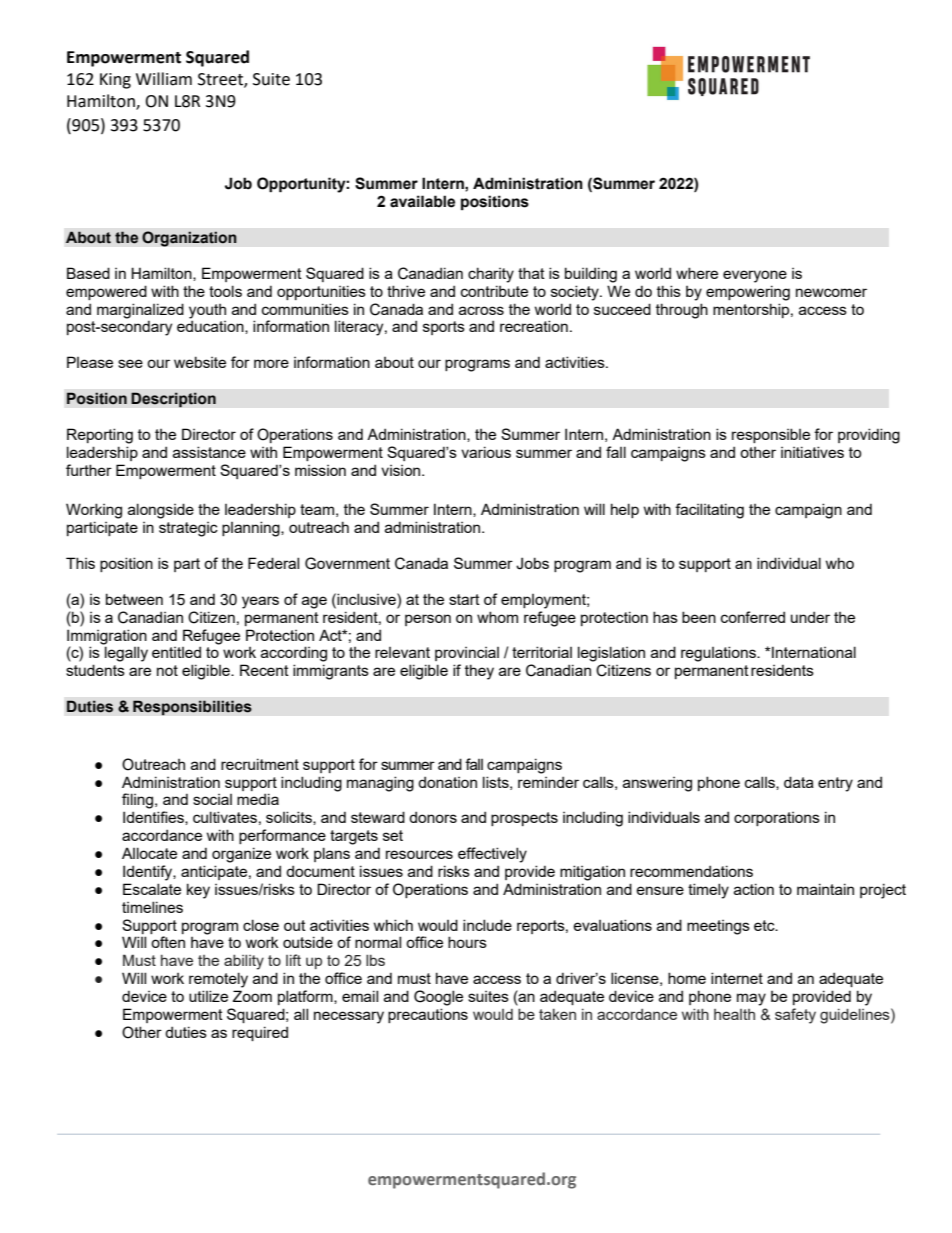 Image resolution: width=952 pixels, height=1233 pixels. What do you see at coordinates (189, 239) in the image?
I see `Organization` at bounding box center [189, 239].
